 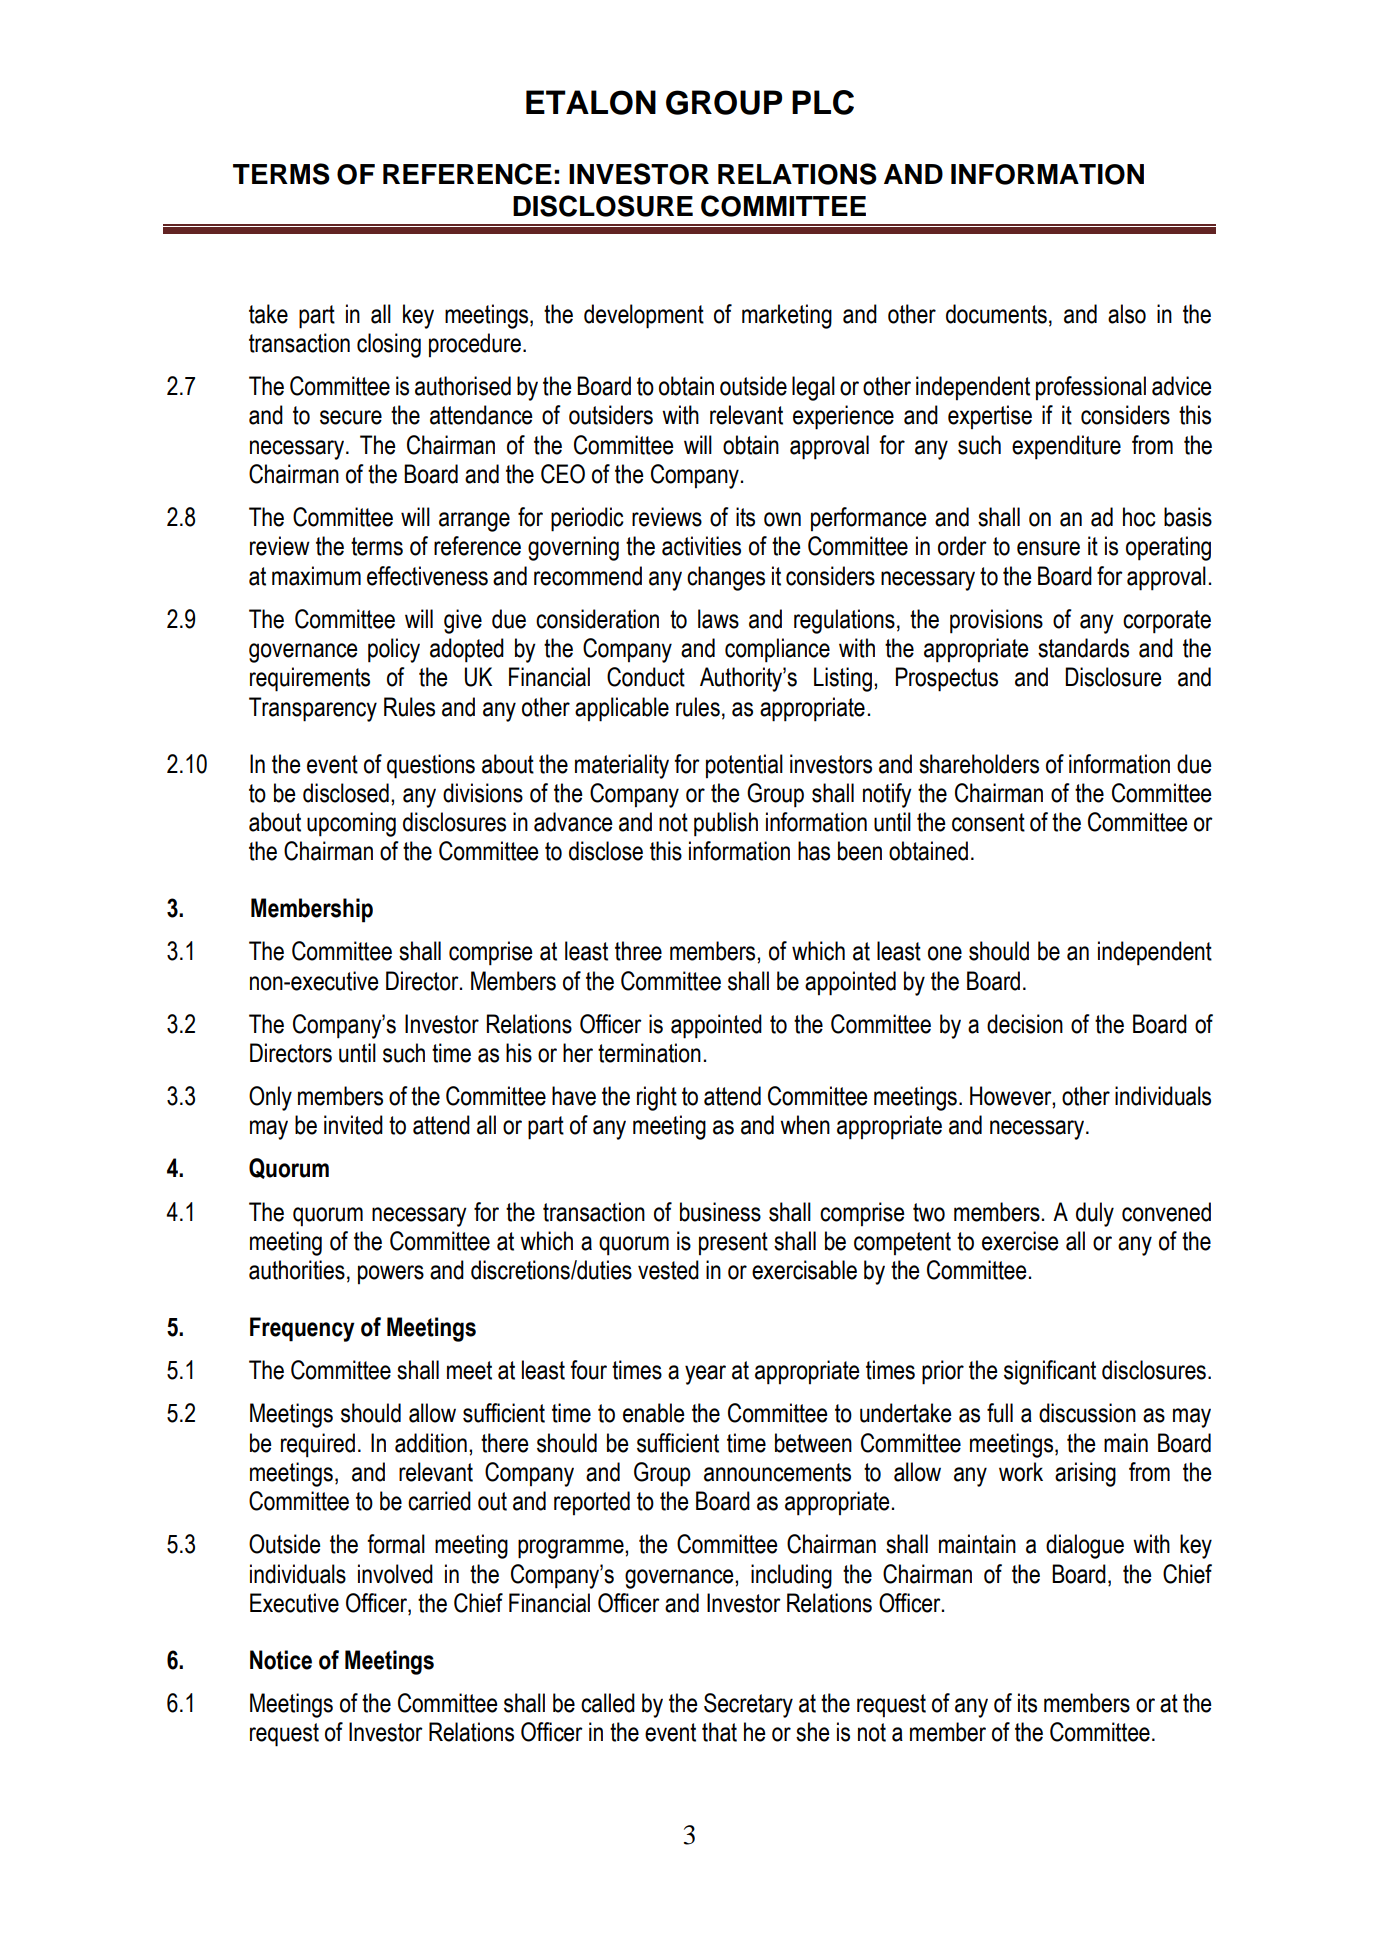 What do you see at coordinates (1127, 314) in the page?
I see `also` at bounding box center [1127, 314].
